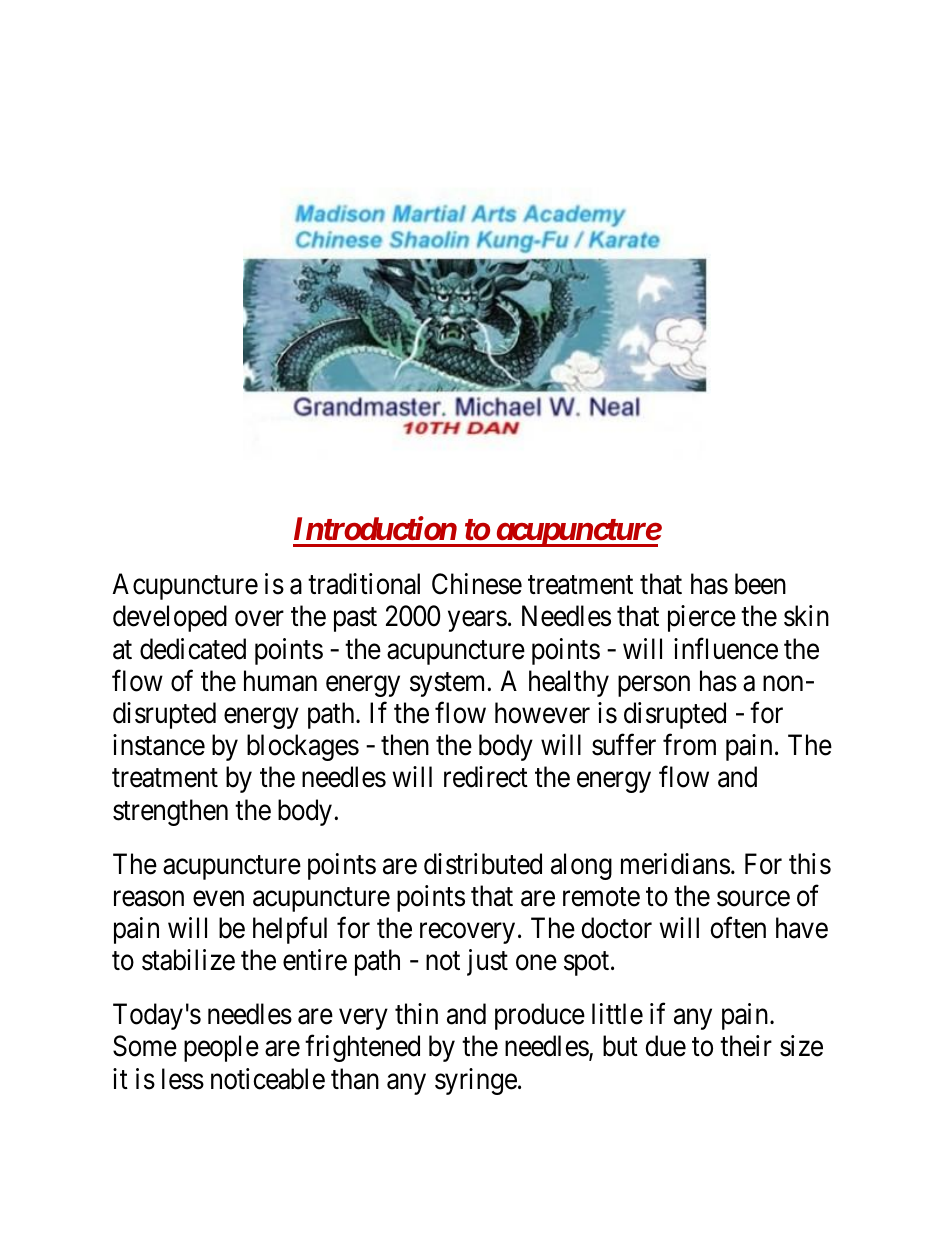 The image size is (952, 1233). I want to click on syringe, so click(476, 1081).
